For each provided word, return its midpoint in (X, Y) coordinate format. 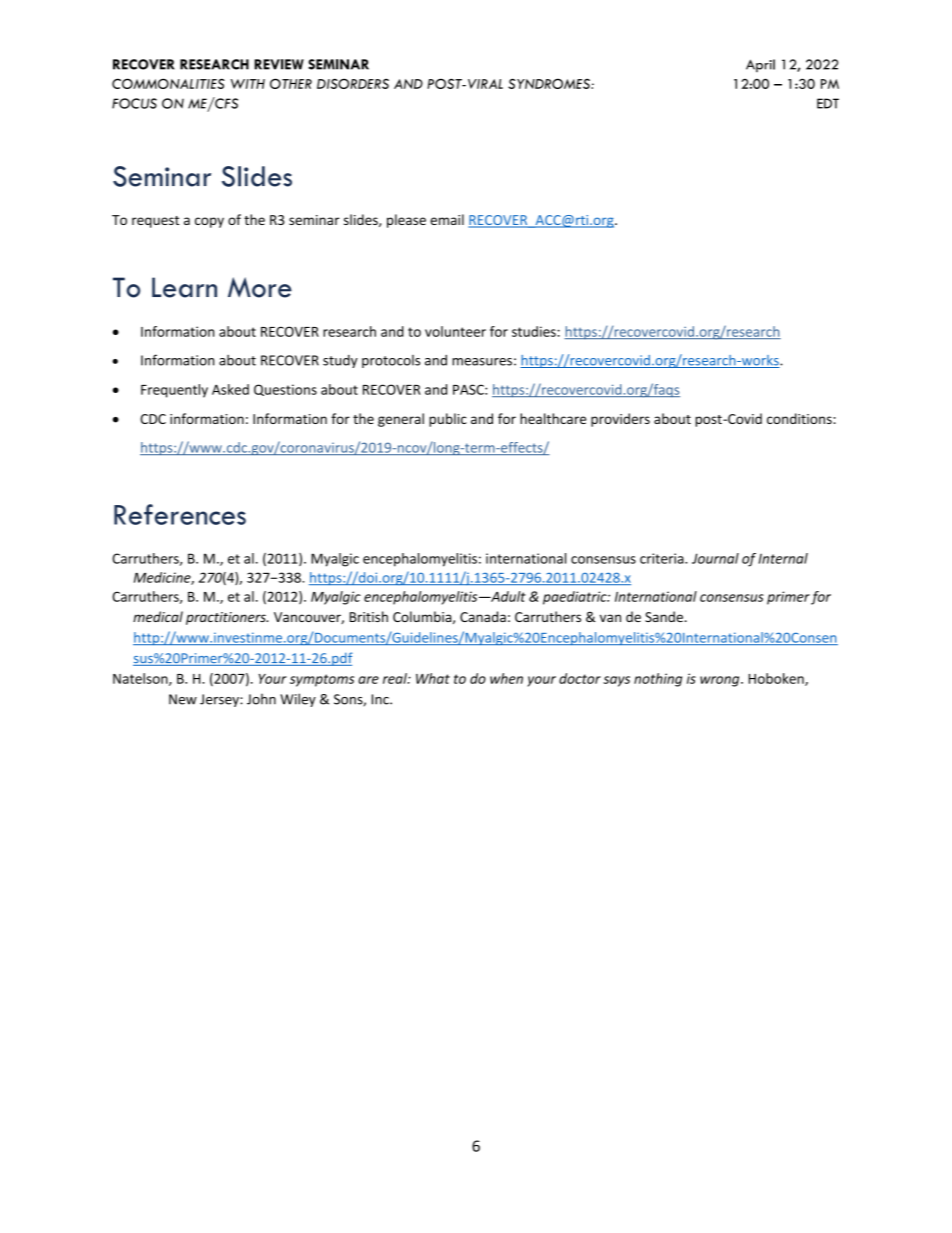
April (760, 65)
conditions (800, 418)
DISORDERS (353, 83)
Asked (230, 389)
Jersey (220, 700)
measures (482, 362)
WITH (248, 84)
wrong (721, 681)
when (506, 678)
